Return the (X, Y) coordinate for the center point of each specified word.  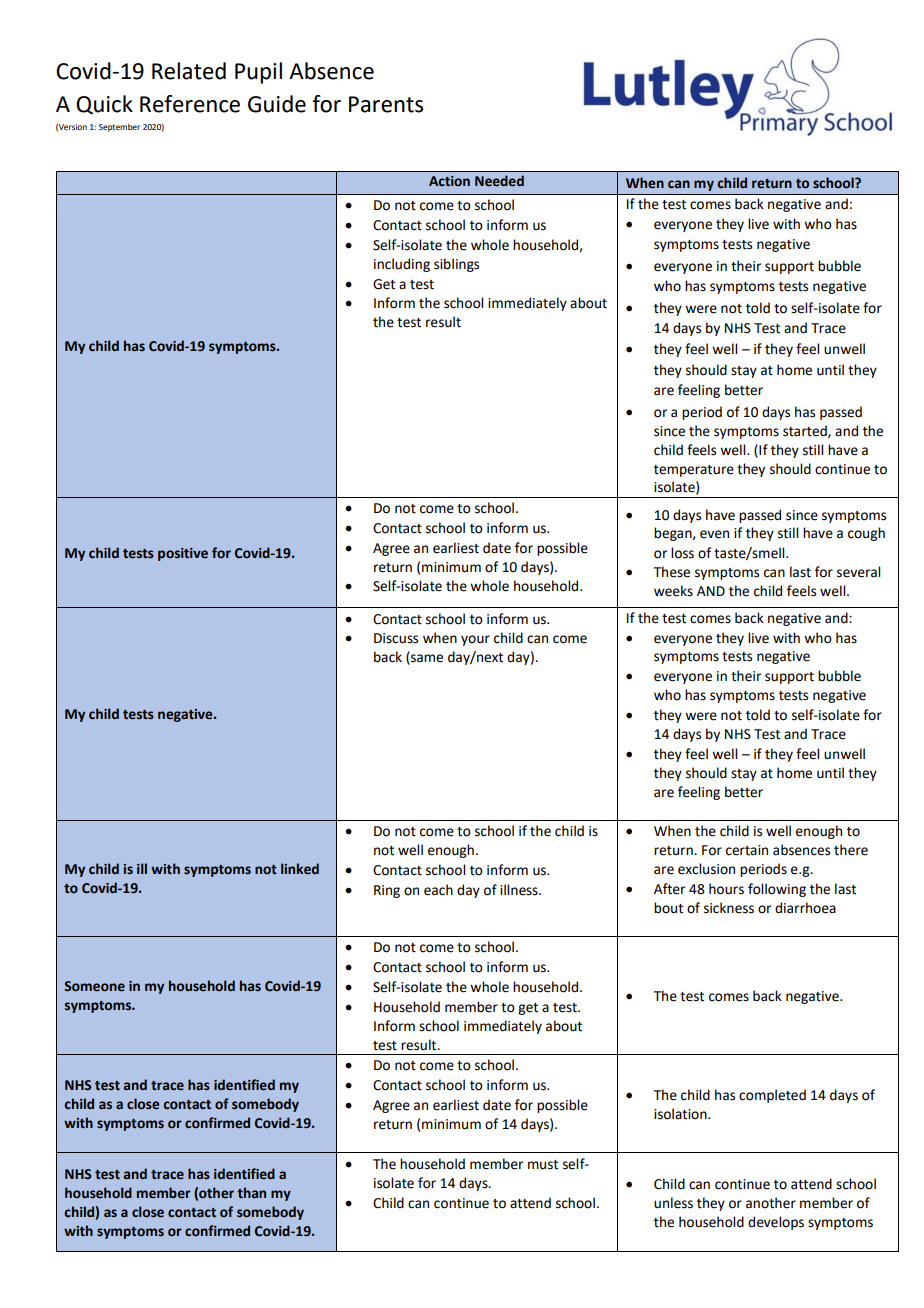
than (251, 1192)
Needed (499, 181)
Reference (190, 104)
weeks (673, 591)
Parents (386, 104)
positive (183, 554)
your (475, 640)
